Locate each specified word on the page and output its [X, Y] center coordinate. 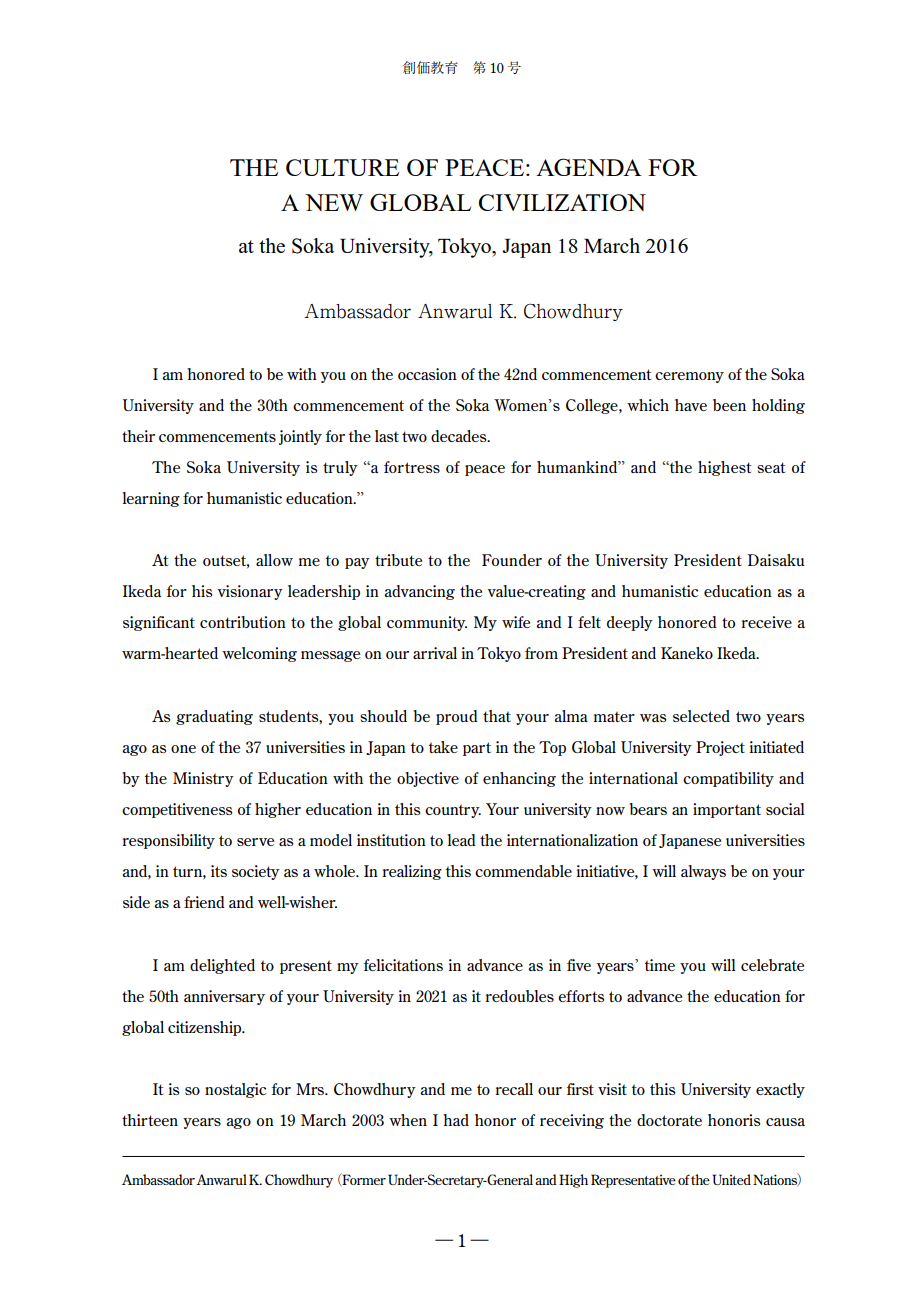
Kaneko [687, 653]
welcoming [259, 654]
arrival [435, 653]
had [456, 1120]
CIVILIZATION [562, 202]
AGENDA [589, 167]
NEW [334, 202]
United [731, 1179]
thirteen [150, 1120]
